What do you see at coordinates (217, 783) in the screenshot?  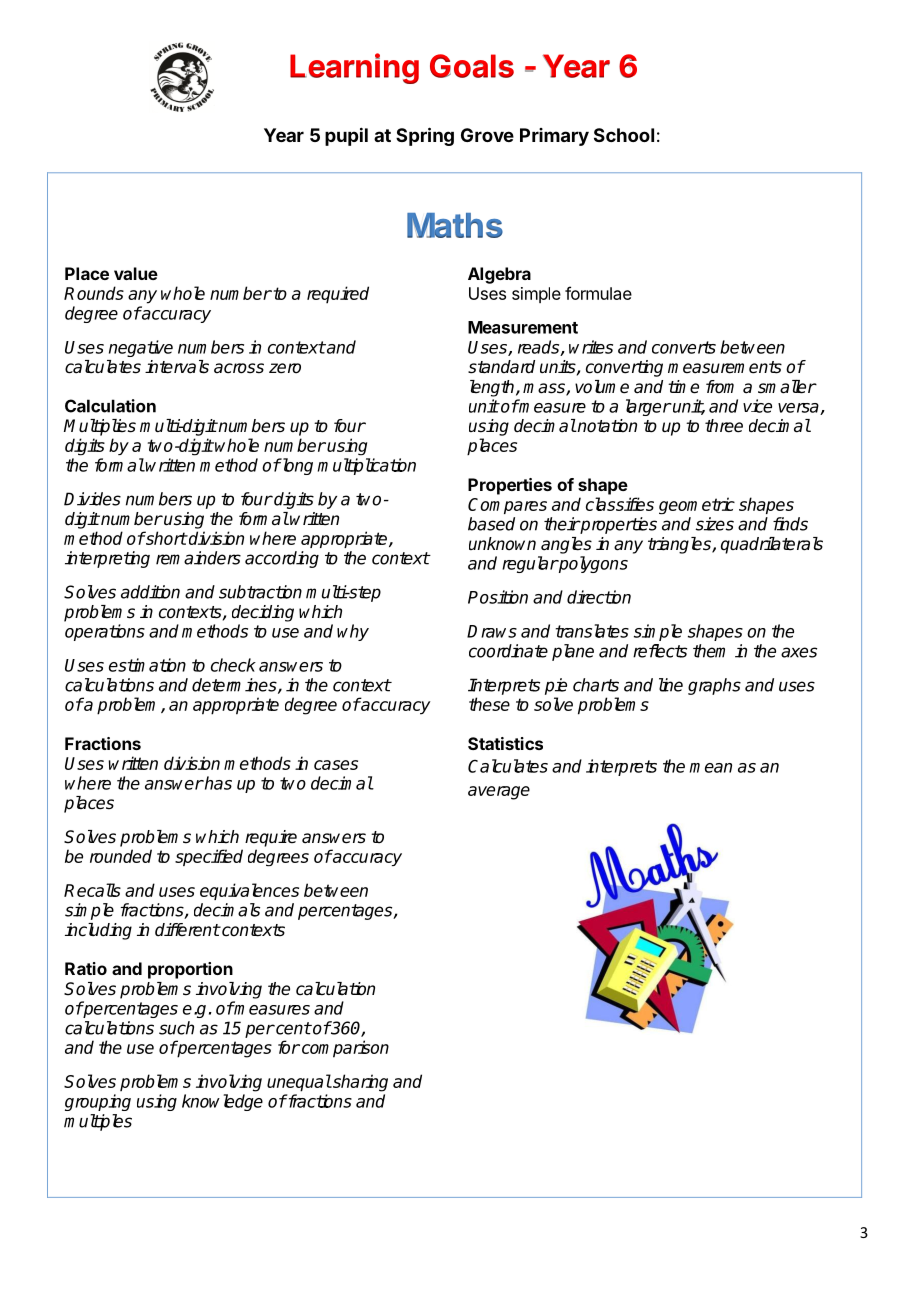 I see `has` at bounding box center [217, 783].
